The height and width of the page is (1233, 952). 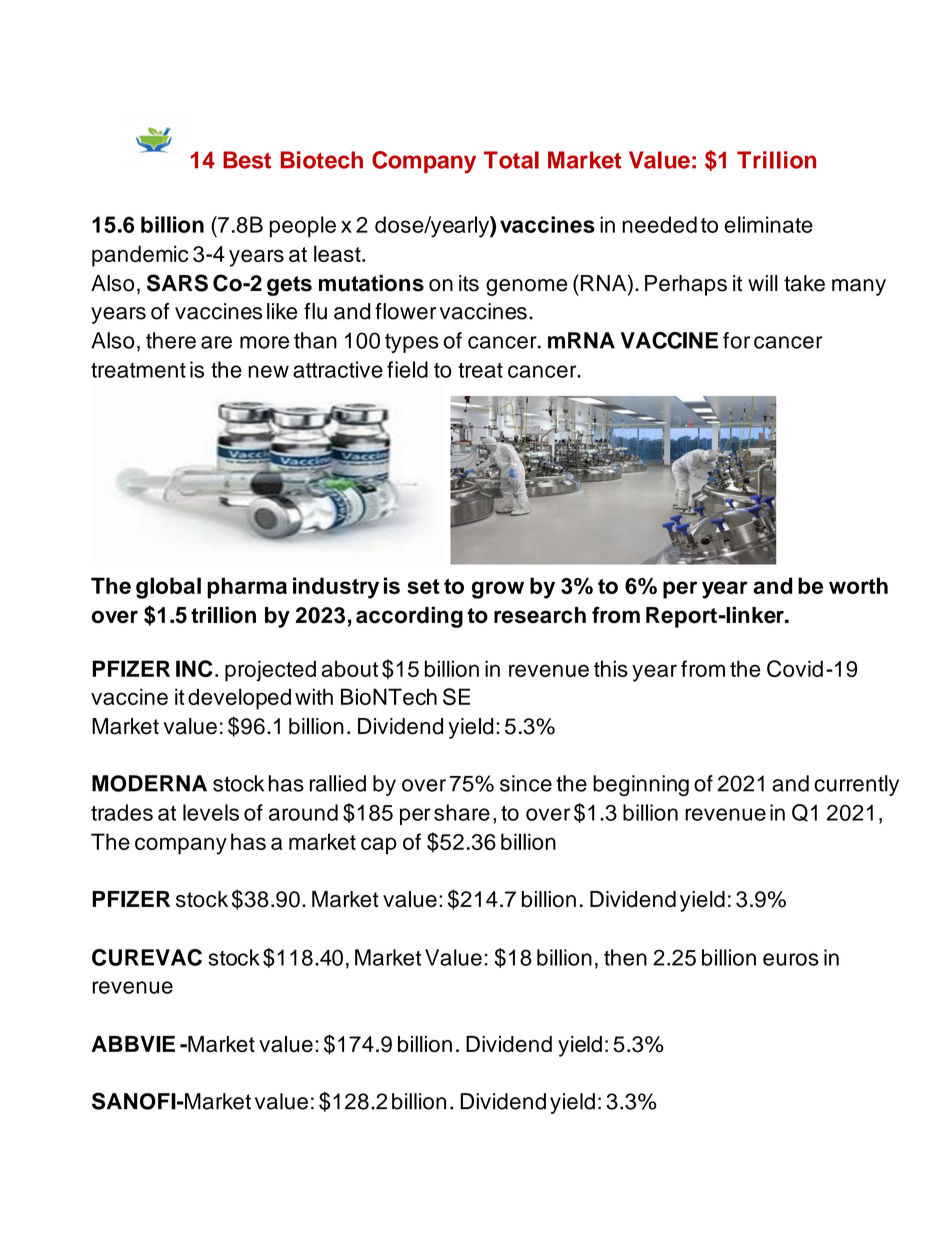 I want to click on this, so click(x=611, y=668).
